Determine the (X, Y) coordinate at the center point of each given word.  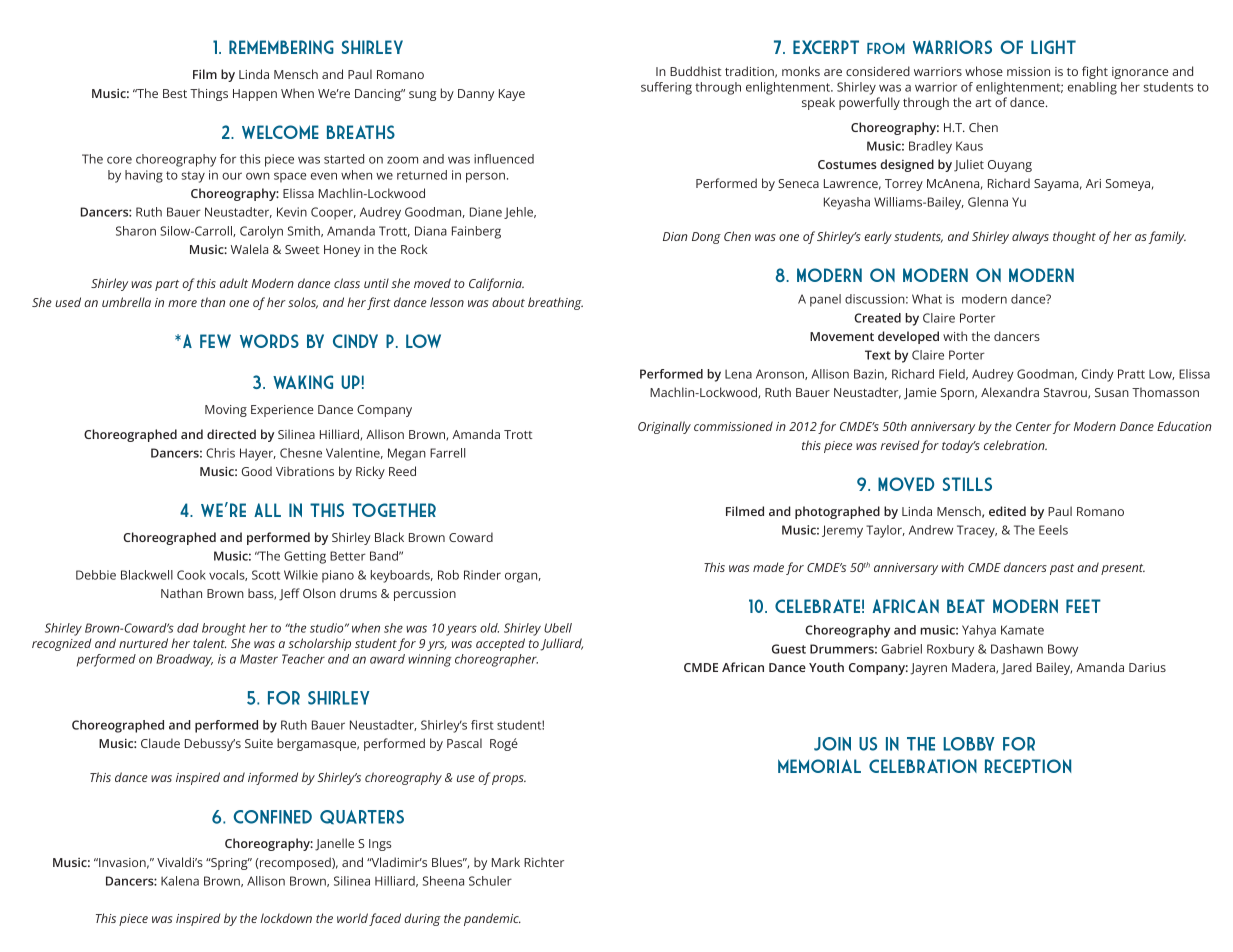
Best (175, 93)
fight (1095, 72)
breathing (555, 303)
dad (188, 628)
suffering (666, 88)
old (489, 628)
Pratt (1131, 374)
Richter (544, 862)
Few (215, 341)
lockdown (286, 918)
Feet (1083, 606)
